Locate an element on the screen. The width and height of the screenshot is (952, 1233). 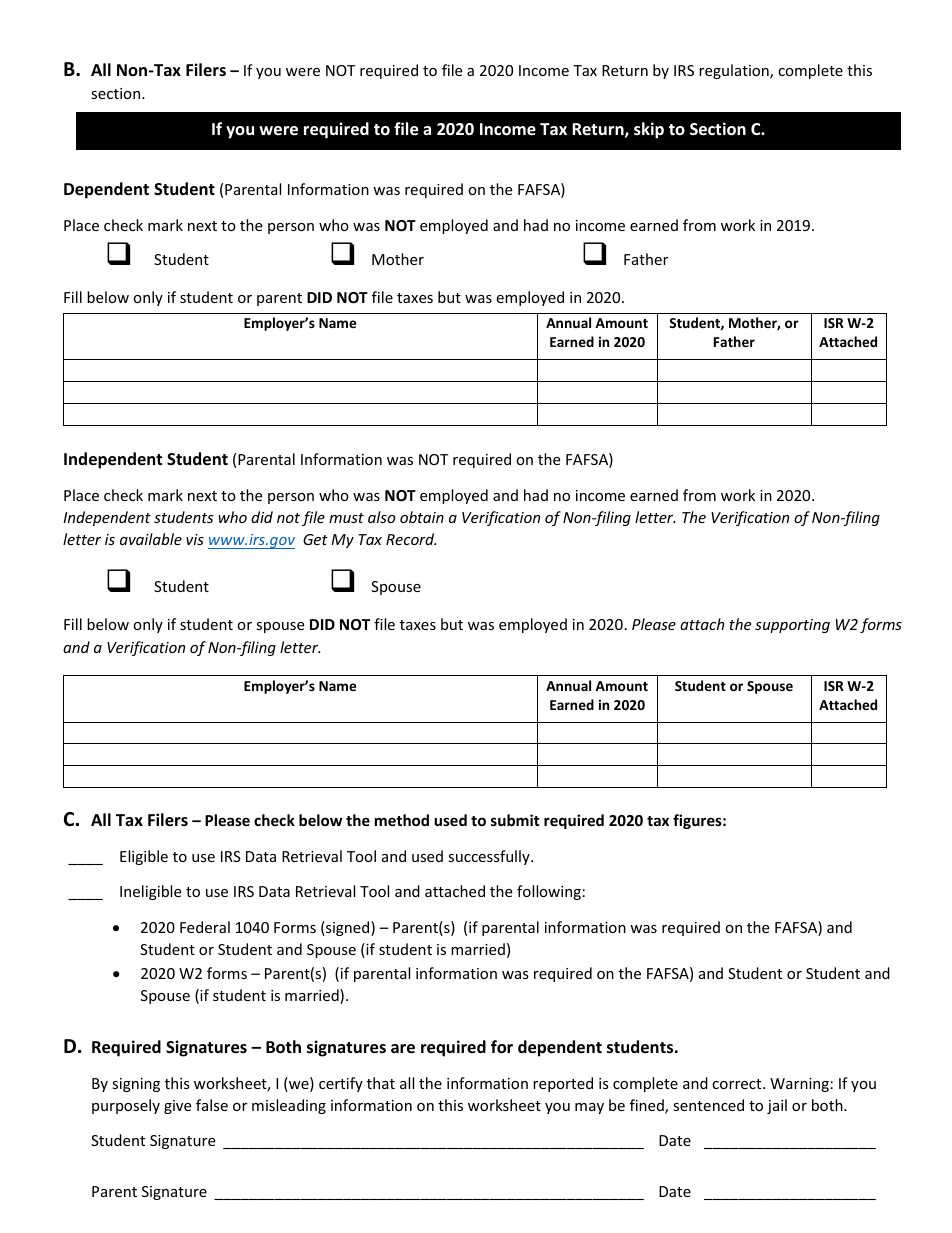
regulation is located at coordinates (735, 71).
